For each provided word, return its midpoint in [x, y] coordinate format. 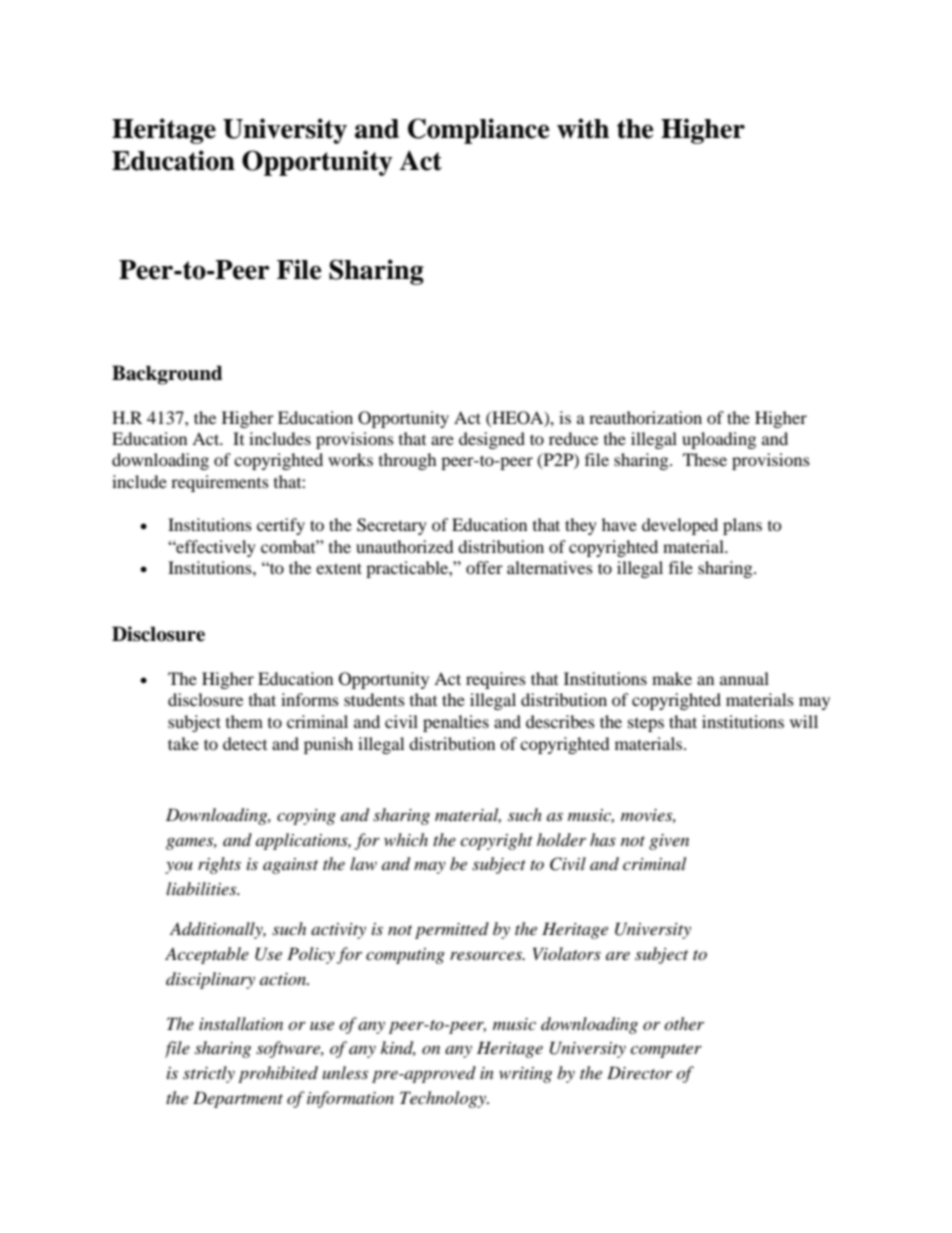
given [669, 842]
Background [167, 375]
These [705, 459]
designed [492, 440]
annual [744, 678]
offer [484, 567]
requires [496, 680]
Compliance [479, 131]
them [244, 721]
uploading [719, 440]
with [583, 128]
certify [281, 526]
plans [742, 526]
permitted [452, 930]
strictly [209, 1074]
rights [219, 865]
